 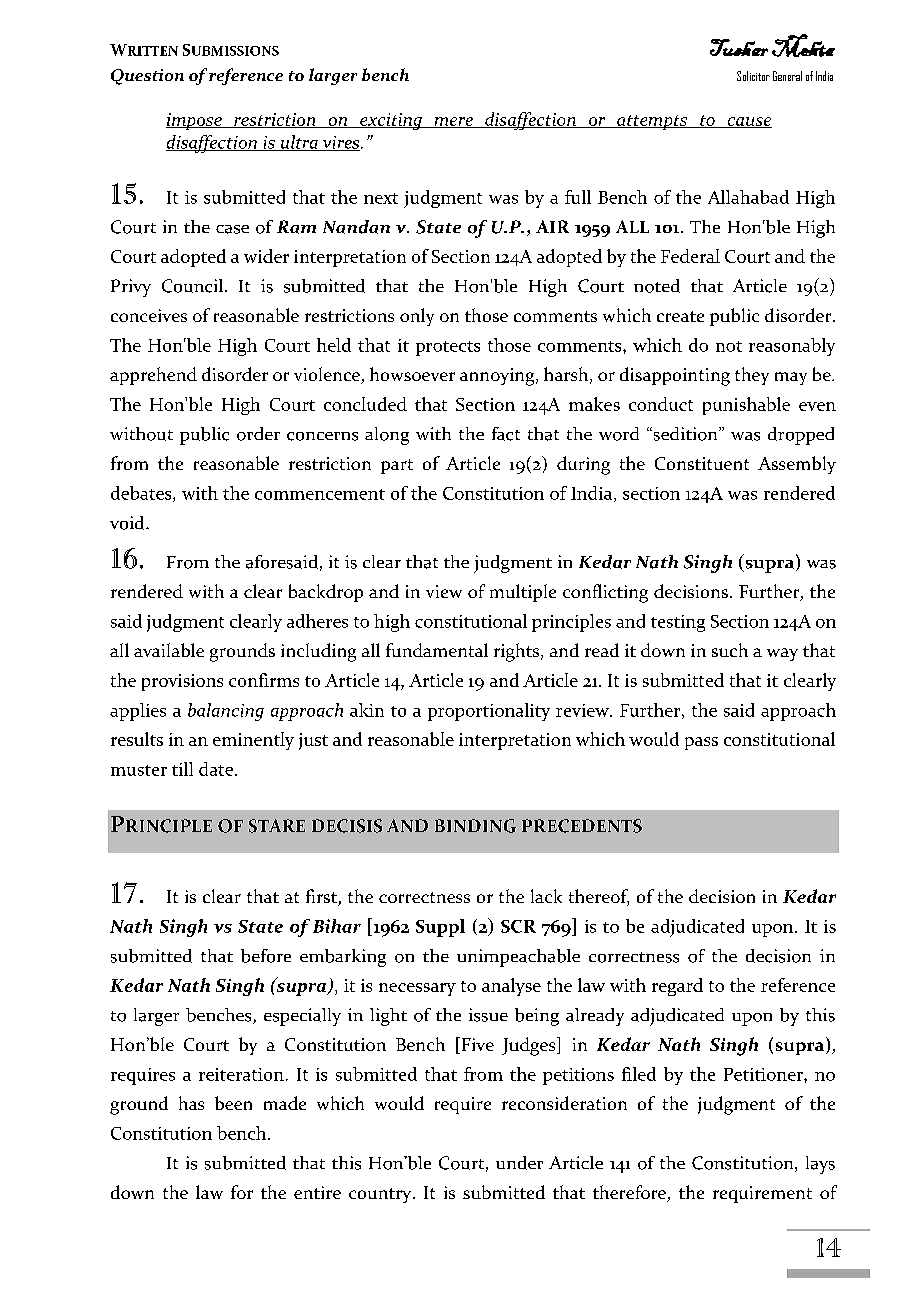 I want to click on regard, so click(x=677, y=987).
